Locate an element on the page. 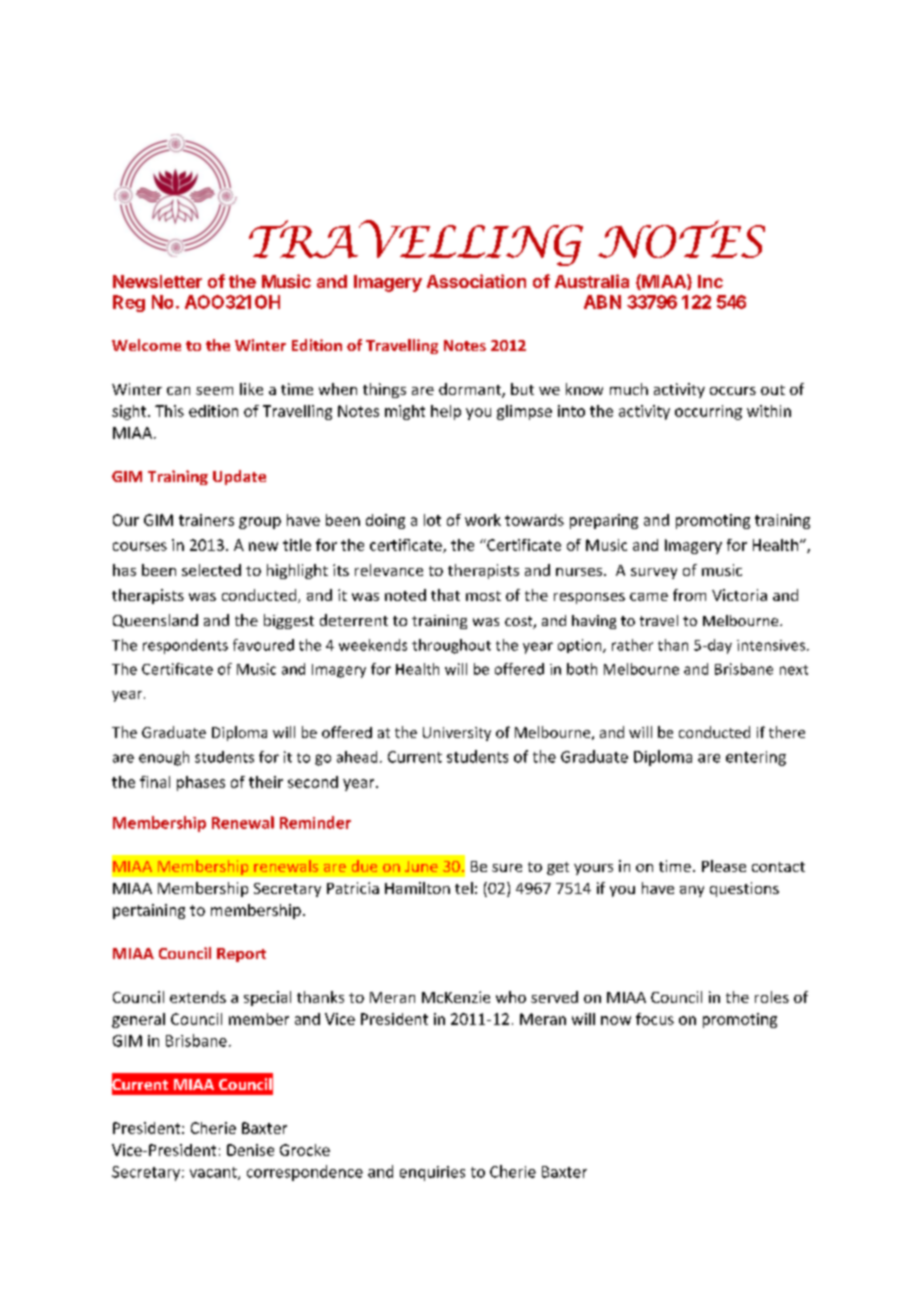 This document has width=924, height=1308. Please is located at coordinates (724, 866).
